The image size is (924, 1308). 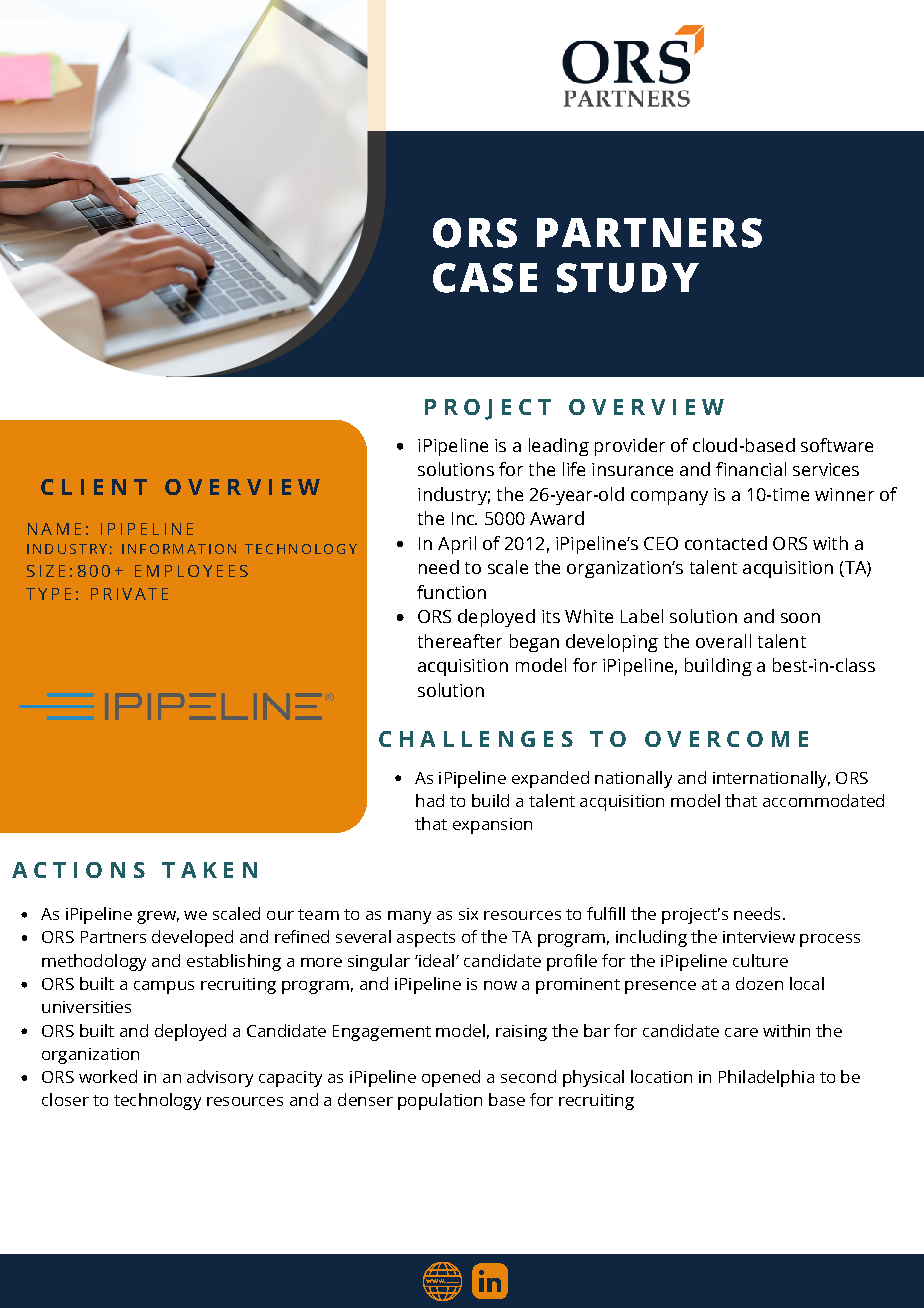 I want to click on developed, so click(x=192, y=938).
